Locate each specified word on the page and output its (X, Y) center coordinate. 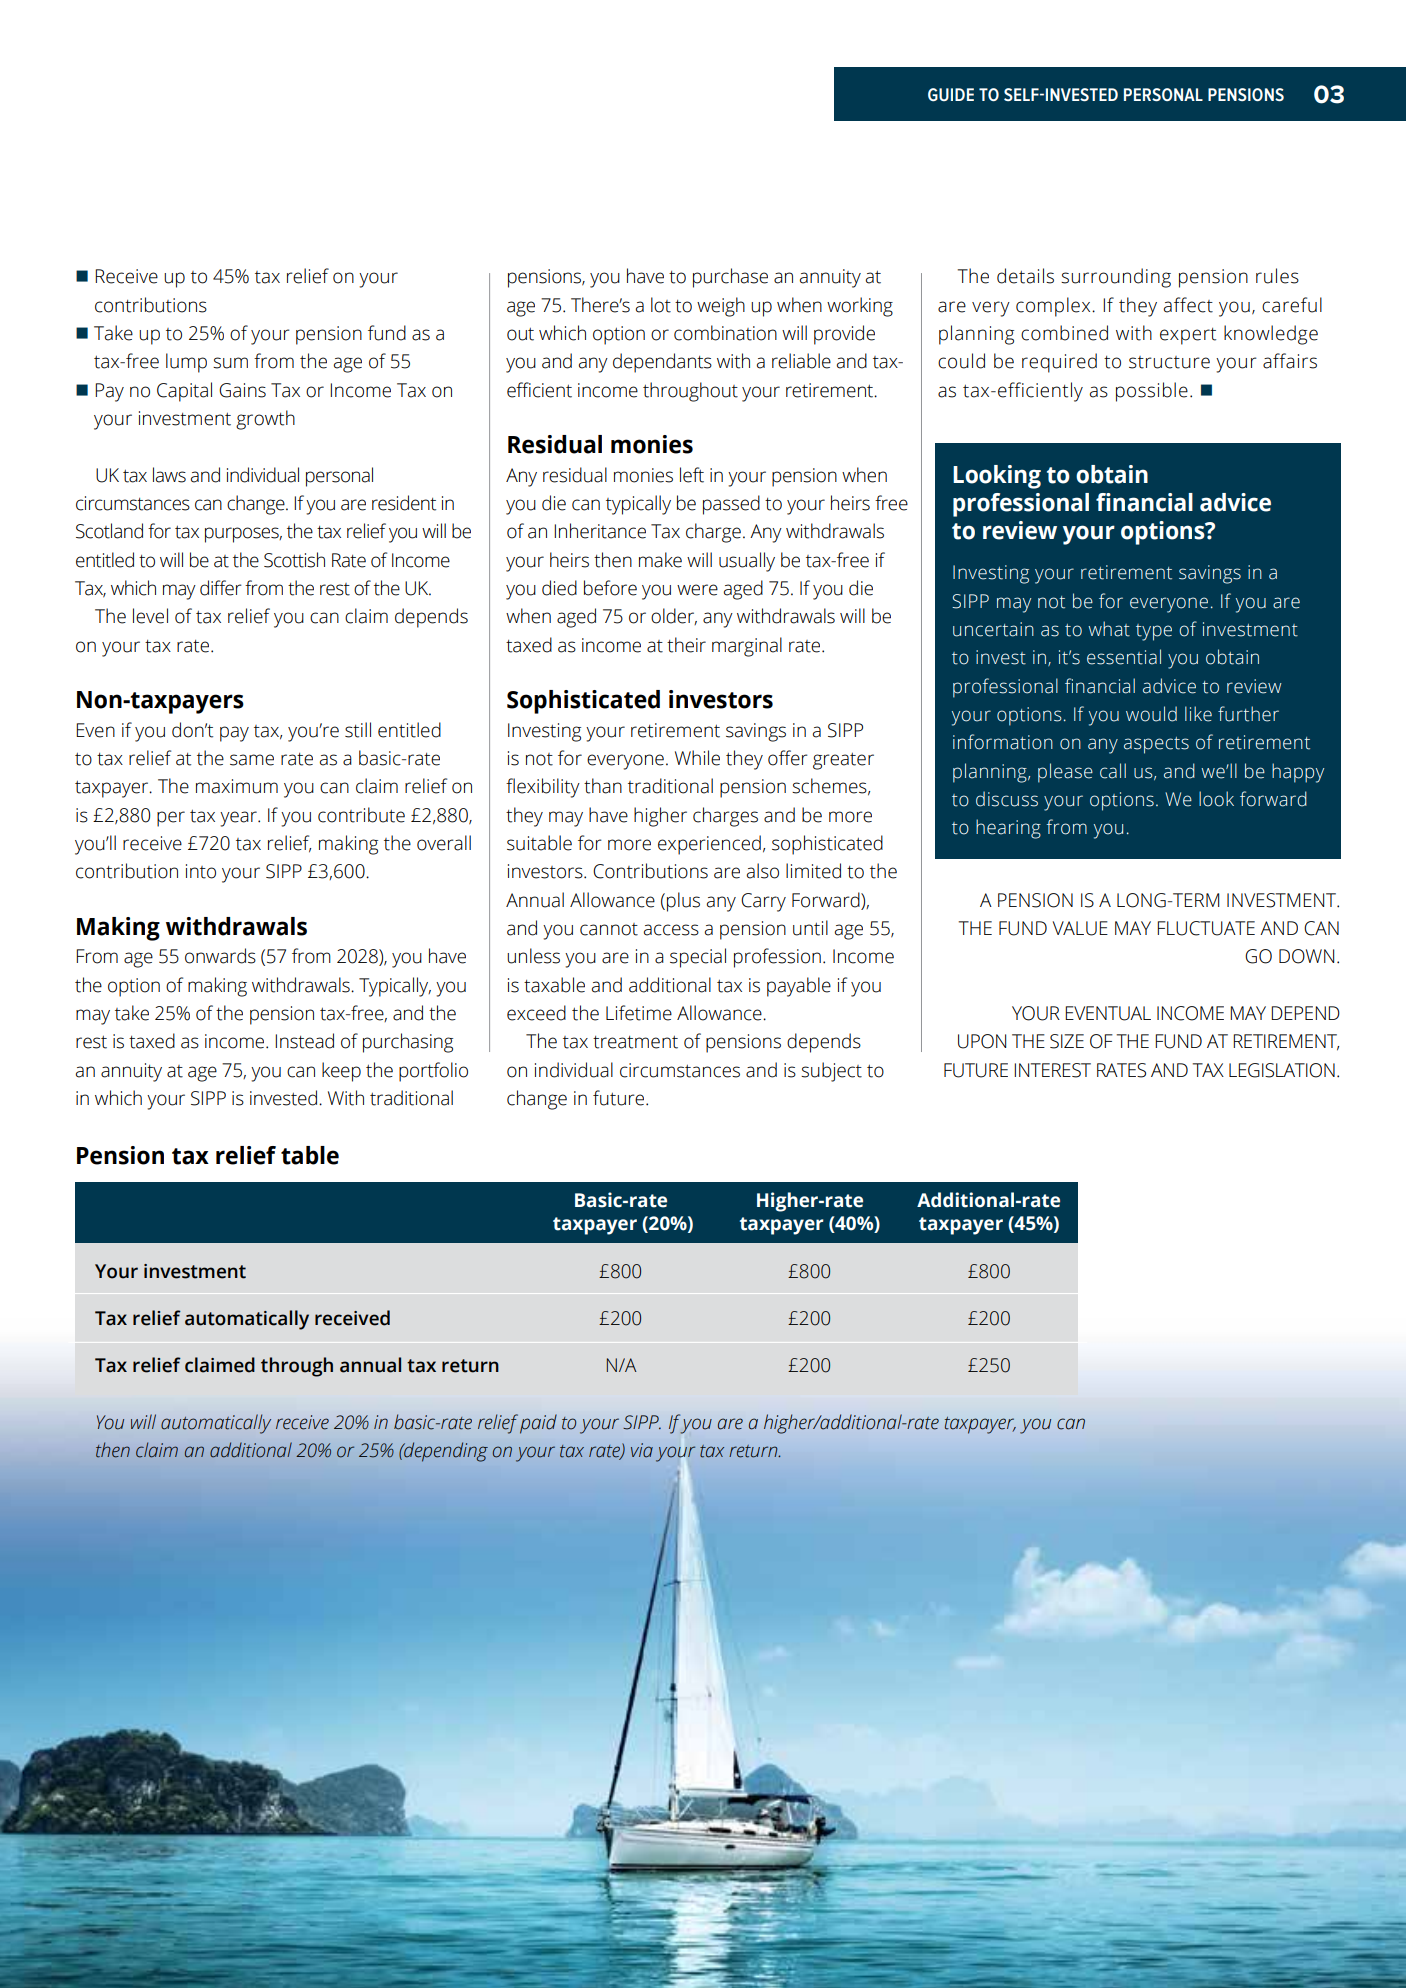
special (698, 958)
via (642, 1450)
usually (747, 562)
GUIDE (951, 95)
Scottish (294, 560)
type (1154, 632)
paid (538, 1424)
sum (230, 363)
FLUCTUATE (1206, 928)
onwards (220, 956)
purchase (730, 278)
